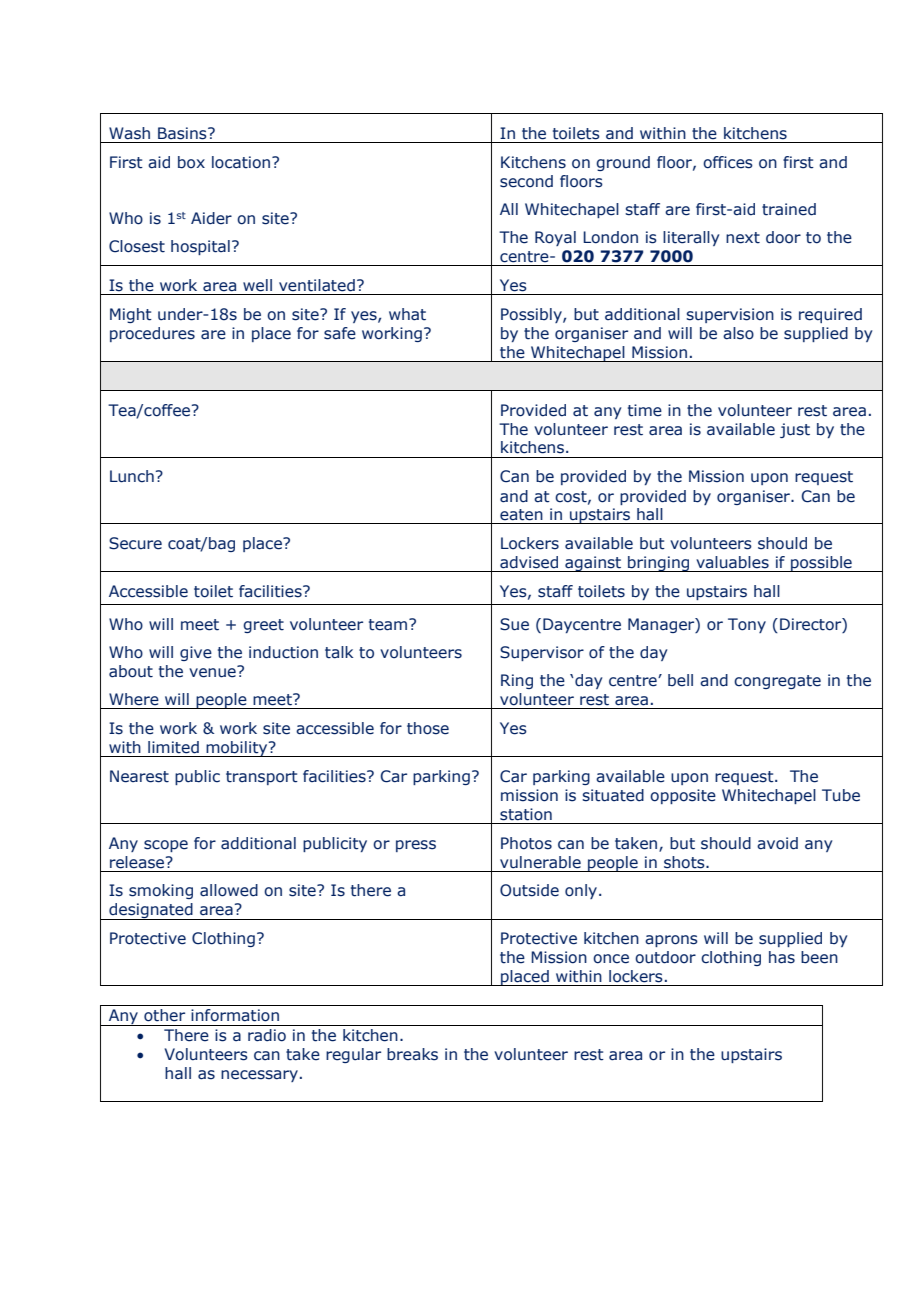 Image resolution: width=924 pixels, height=1308 pixels. I want to click on Tony, so click(747, 625).
